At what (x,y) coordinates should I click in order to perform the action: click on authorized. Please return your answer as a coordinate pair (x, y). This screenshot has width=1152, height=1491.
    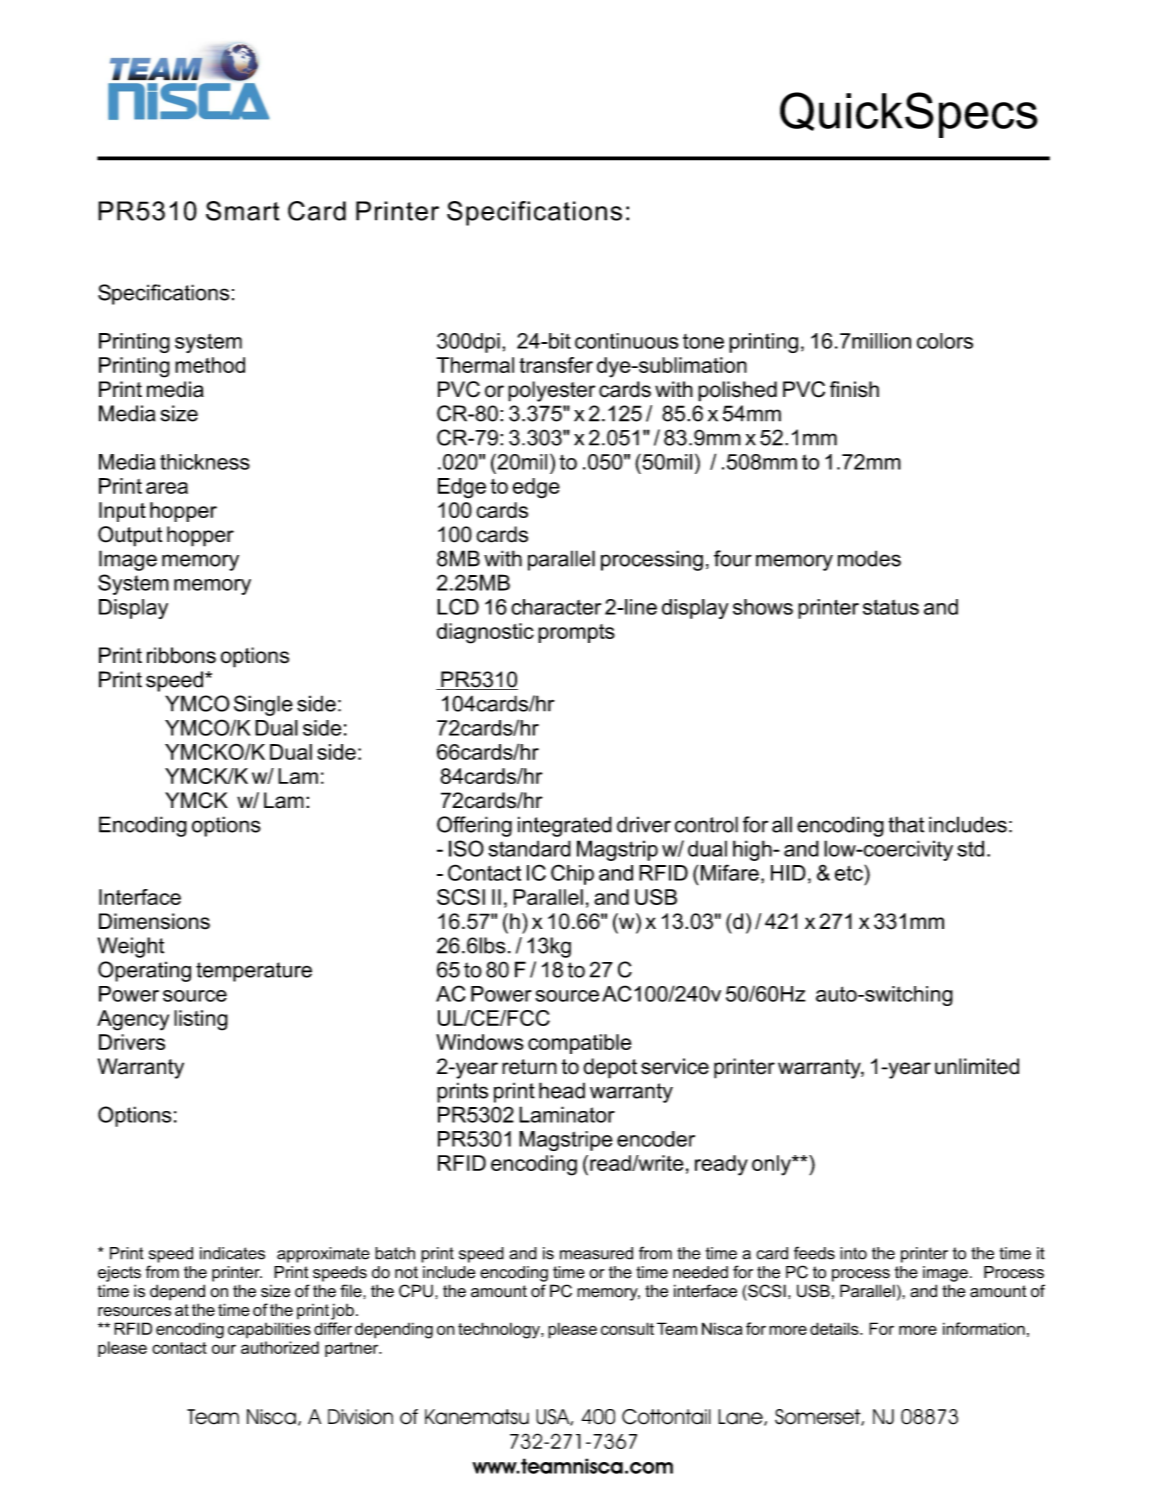
    Looking at the image, I should click on (280, 1347).
